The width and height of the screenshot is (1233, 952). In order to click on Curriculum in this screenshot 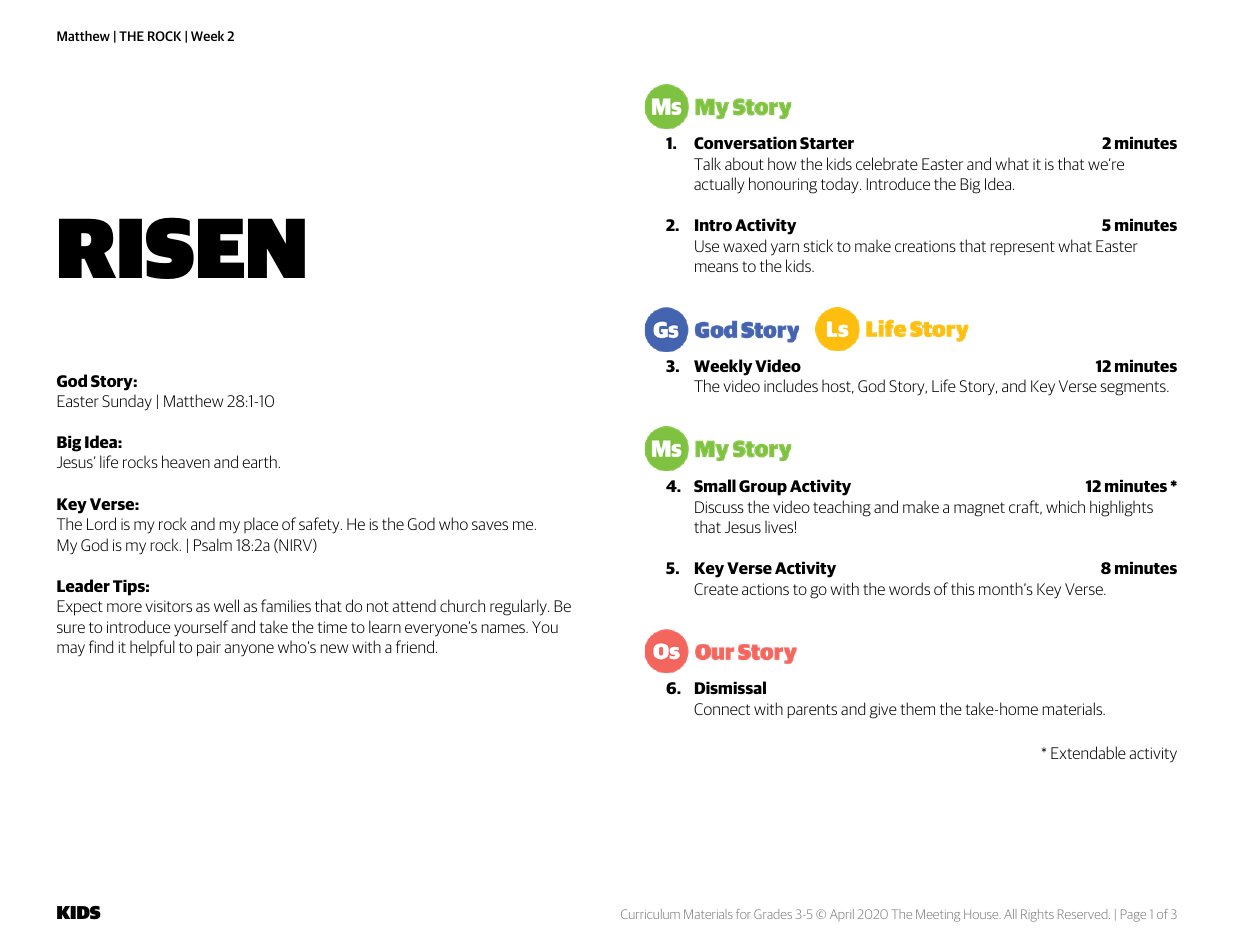, I will do `click(650, 914)`.
